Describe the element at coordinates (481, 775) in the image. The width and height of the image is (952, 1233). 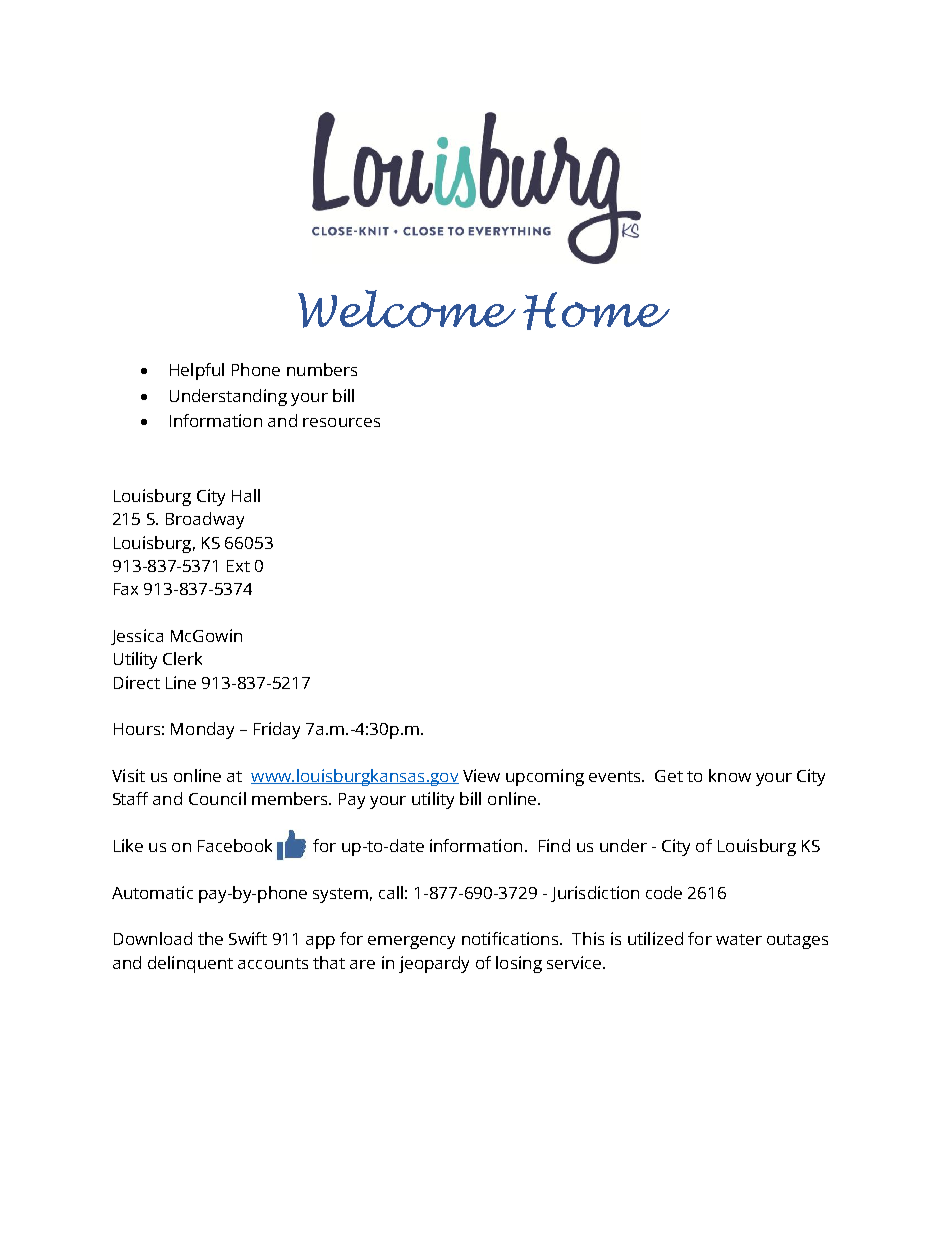
I see `View` at that location.
